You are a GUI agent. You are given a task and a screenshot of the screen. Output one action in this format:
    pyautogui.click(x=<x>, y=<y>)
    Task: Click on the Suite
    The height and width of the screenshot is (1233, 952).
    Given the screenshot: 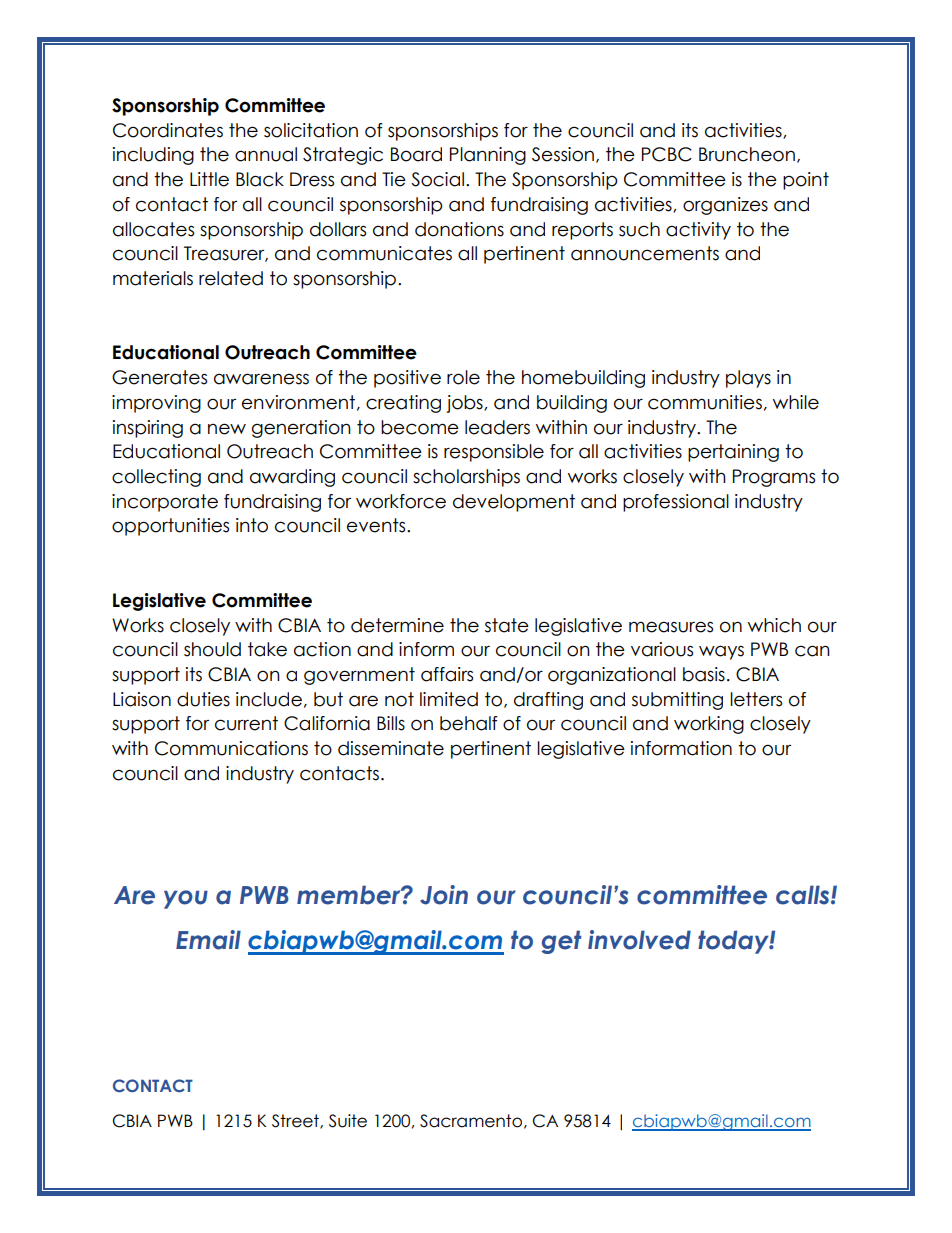 What is the action you would take?
    pyautogui.click(x=348, y=1121)
